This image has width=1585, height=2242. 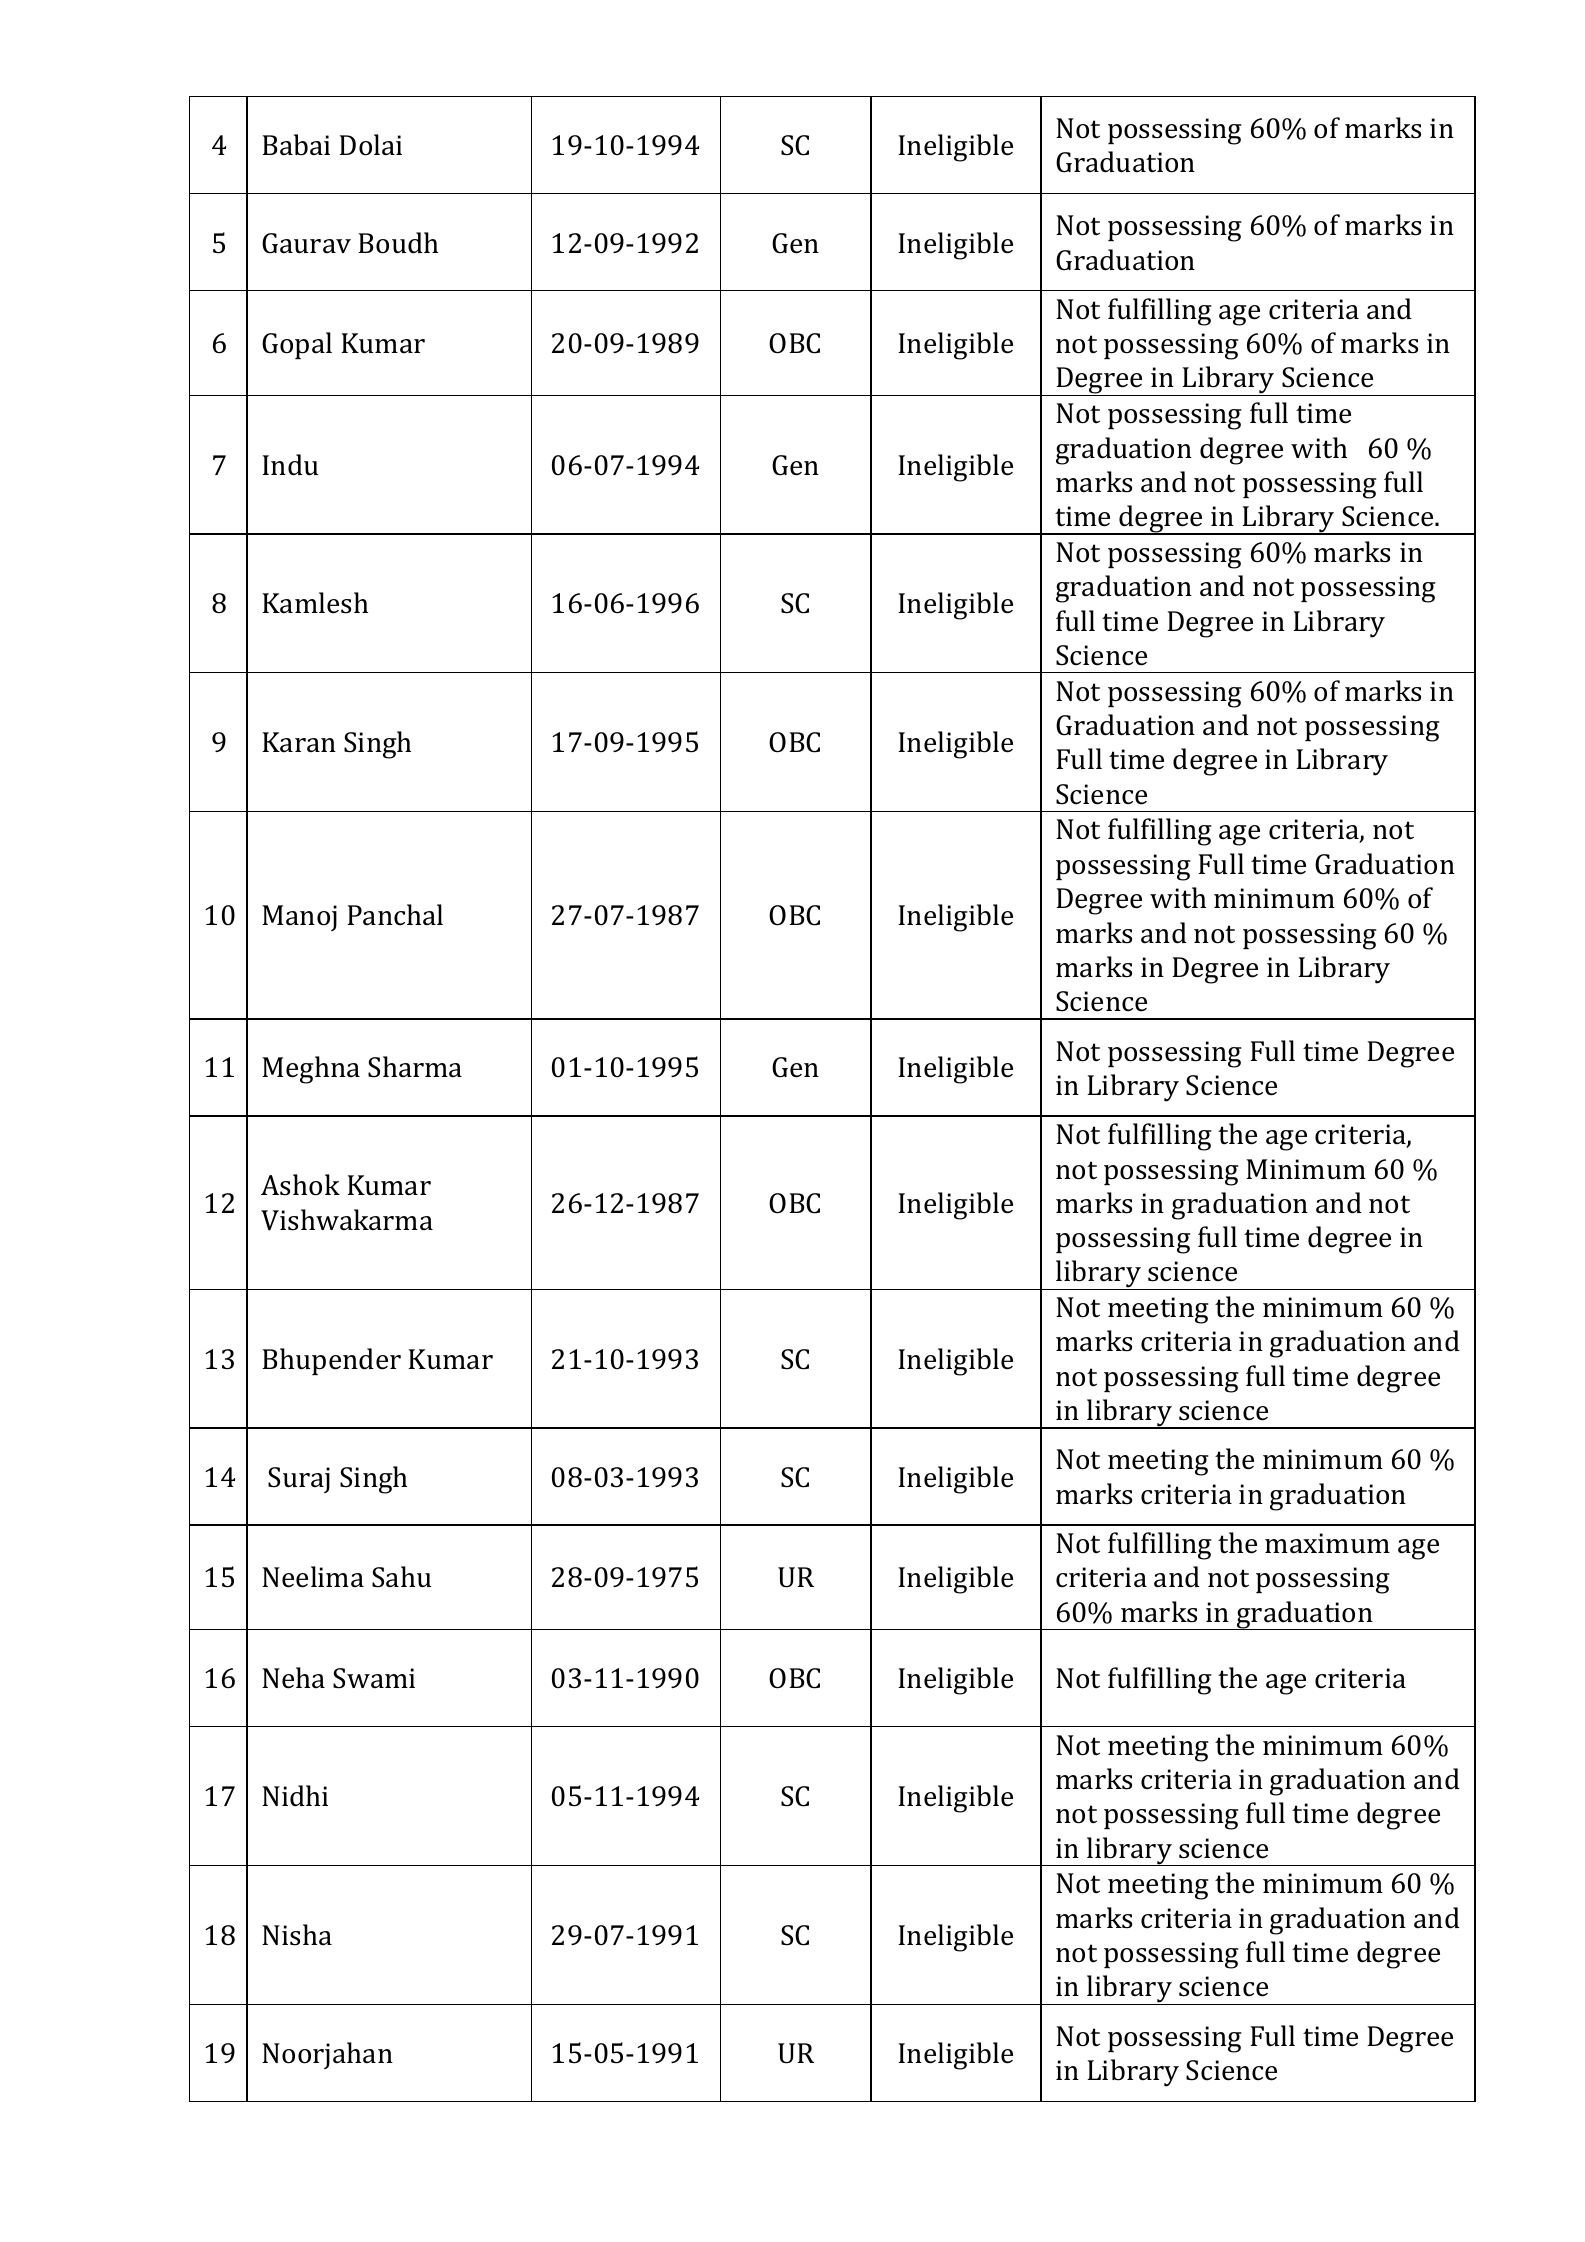 I want to click on Sharma, so click(x=415, y=1067).
